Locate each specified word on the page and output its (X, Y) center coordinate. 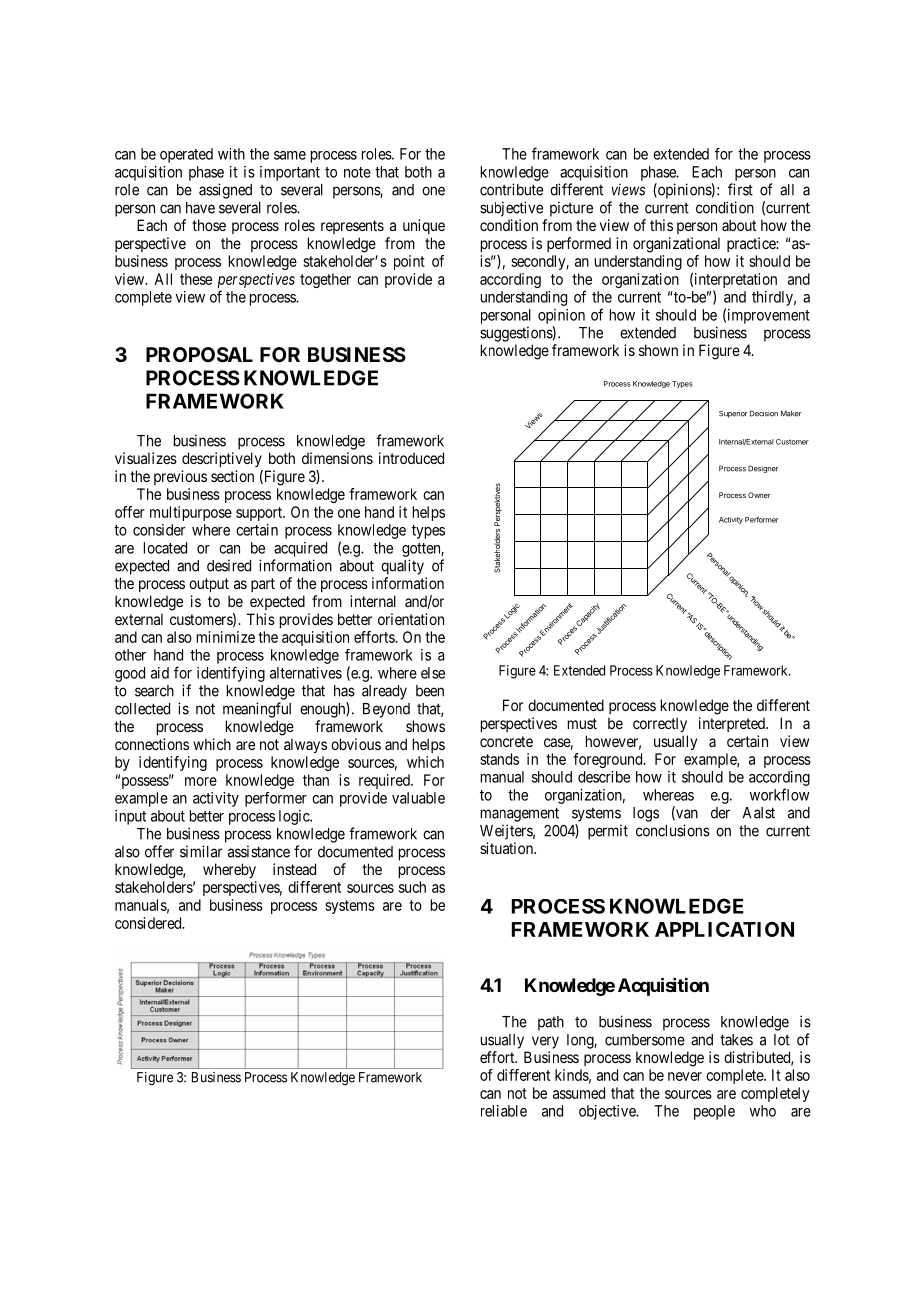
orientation (411, 619)
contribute (511, 189)
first (740, 189)
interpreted (733, 724)
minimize (226, 637)
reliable (504, 1111)
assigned (225, 191)
